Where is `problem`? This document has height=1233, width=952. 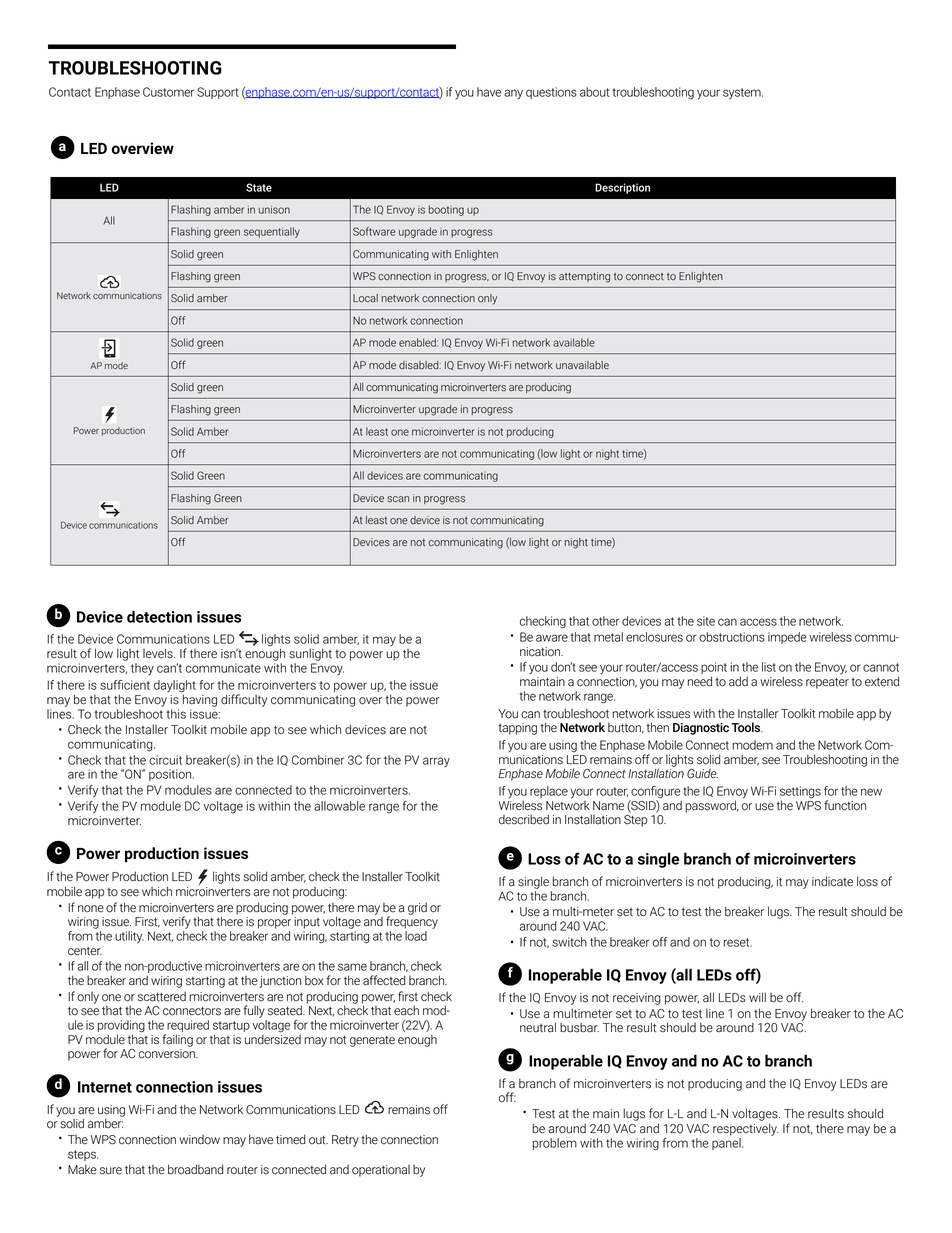
problem is located at coordinates (555, 1144).
